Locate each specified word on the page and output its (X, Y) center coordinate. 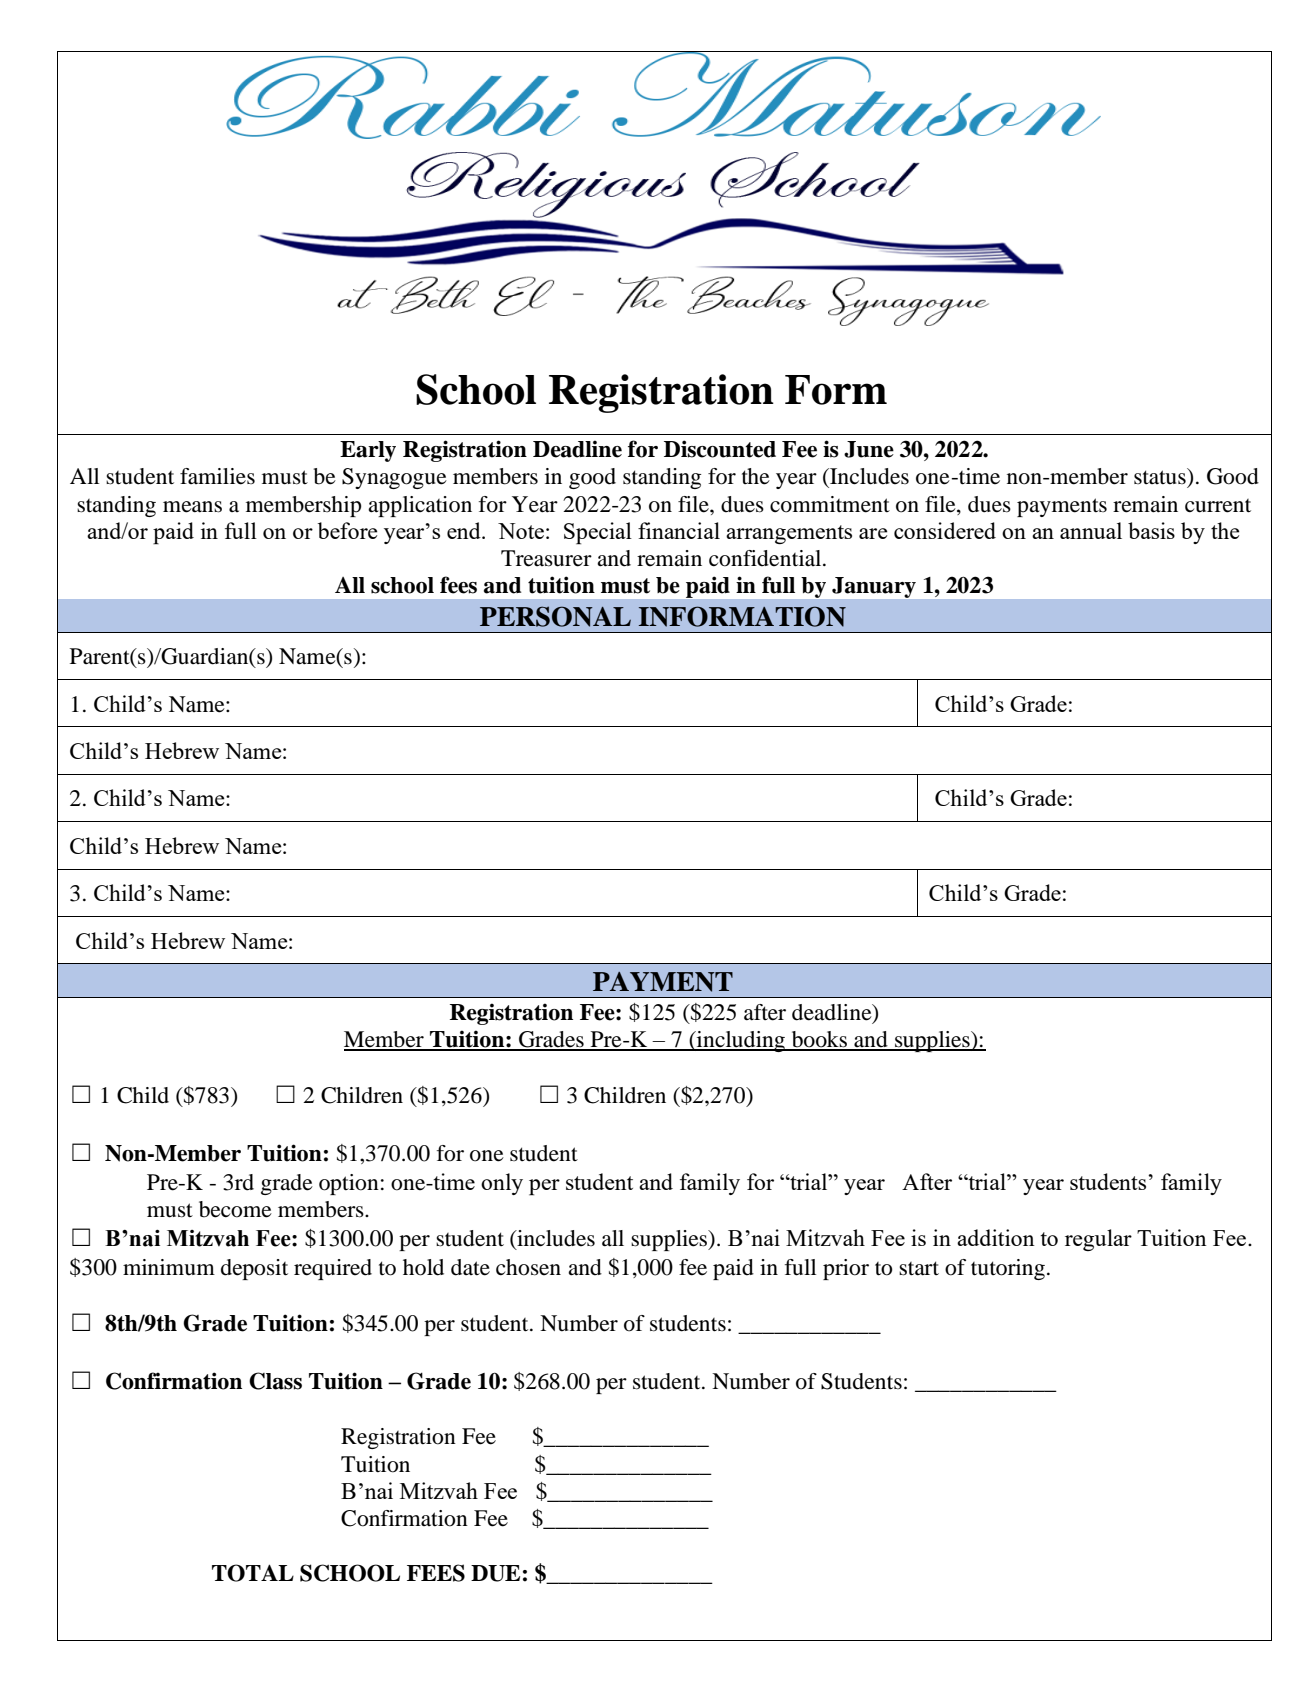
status (1161, 476)
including (741, 1041)
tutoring (1009, 1269)
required (333, 1269)
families (217, 476)
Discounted (720, 449)
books (819, 1040)
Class (275, 1381)
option (349, 1184)
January (874, 587)
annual (1091, 530)
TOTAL (253, 1573)
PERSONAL (555, 616)
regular (1098, 1240)
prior (846, 1269)
